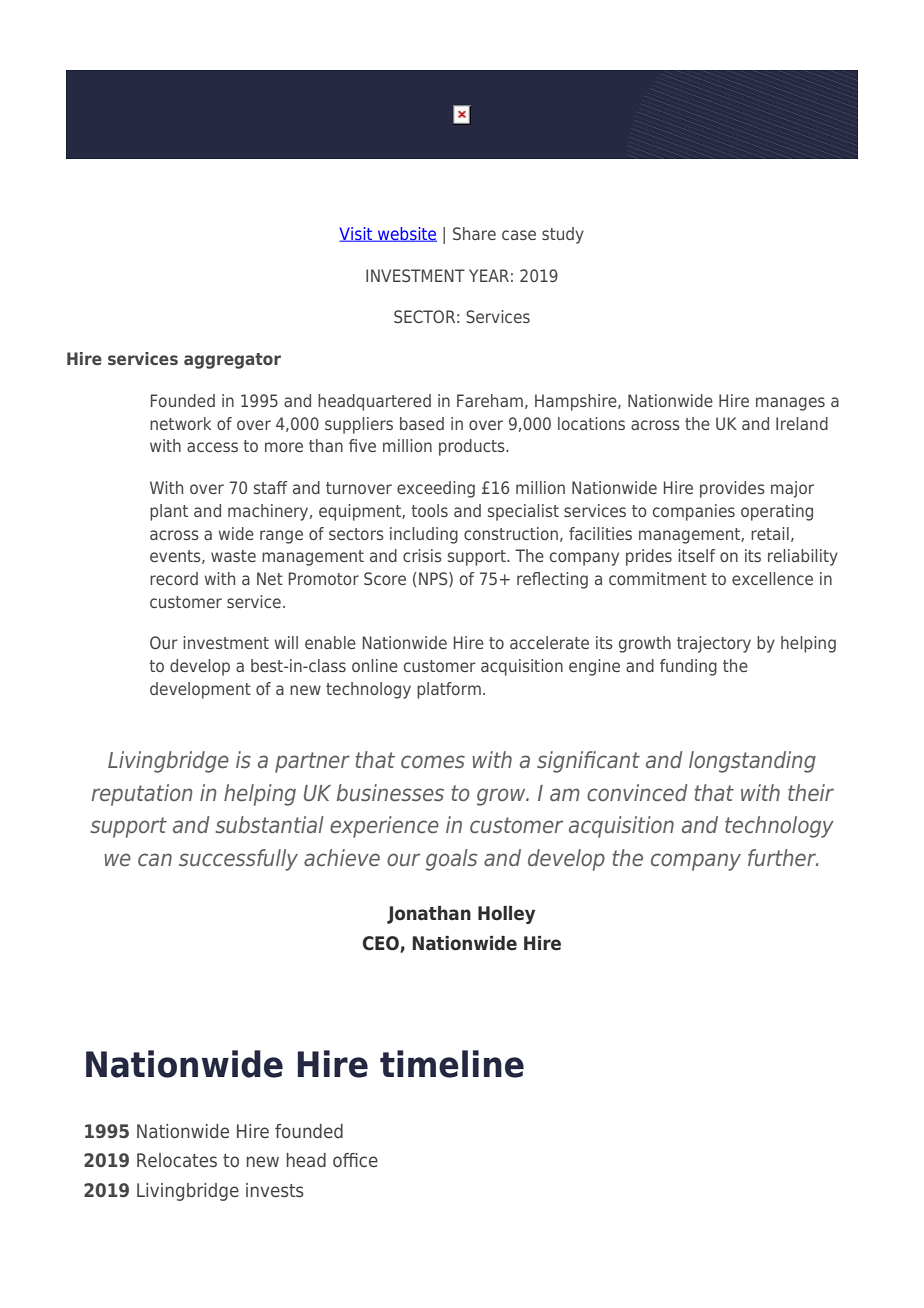 The image size is (924, 1308). I want to click on platform, so click(449, 690).
